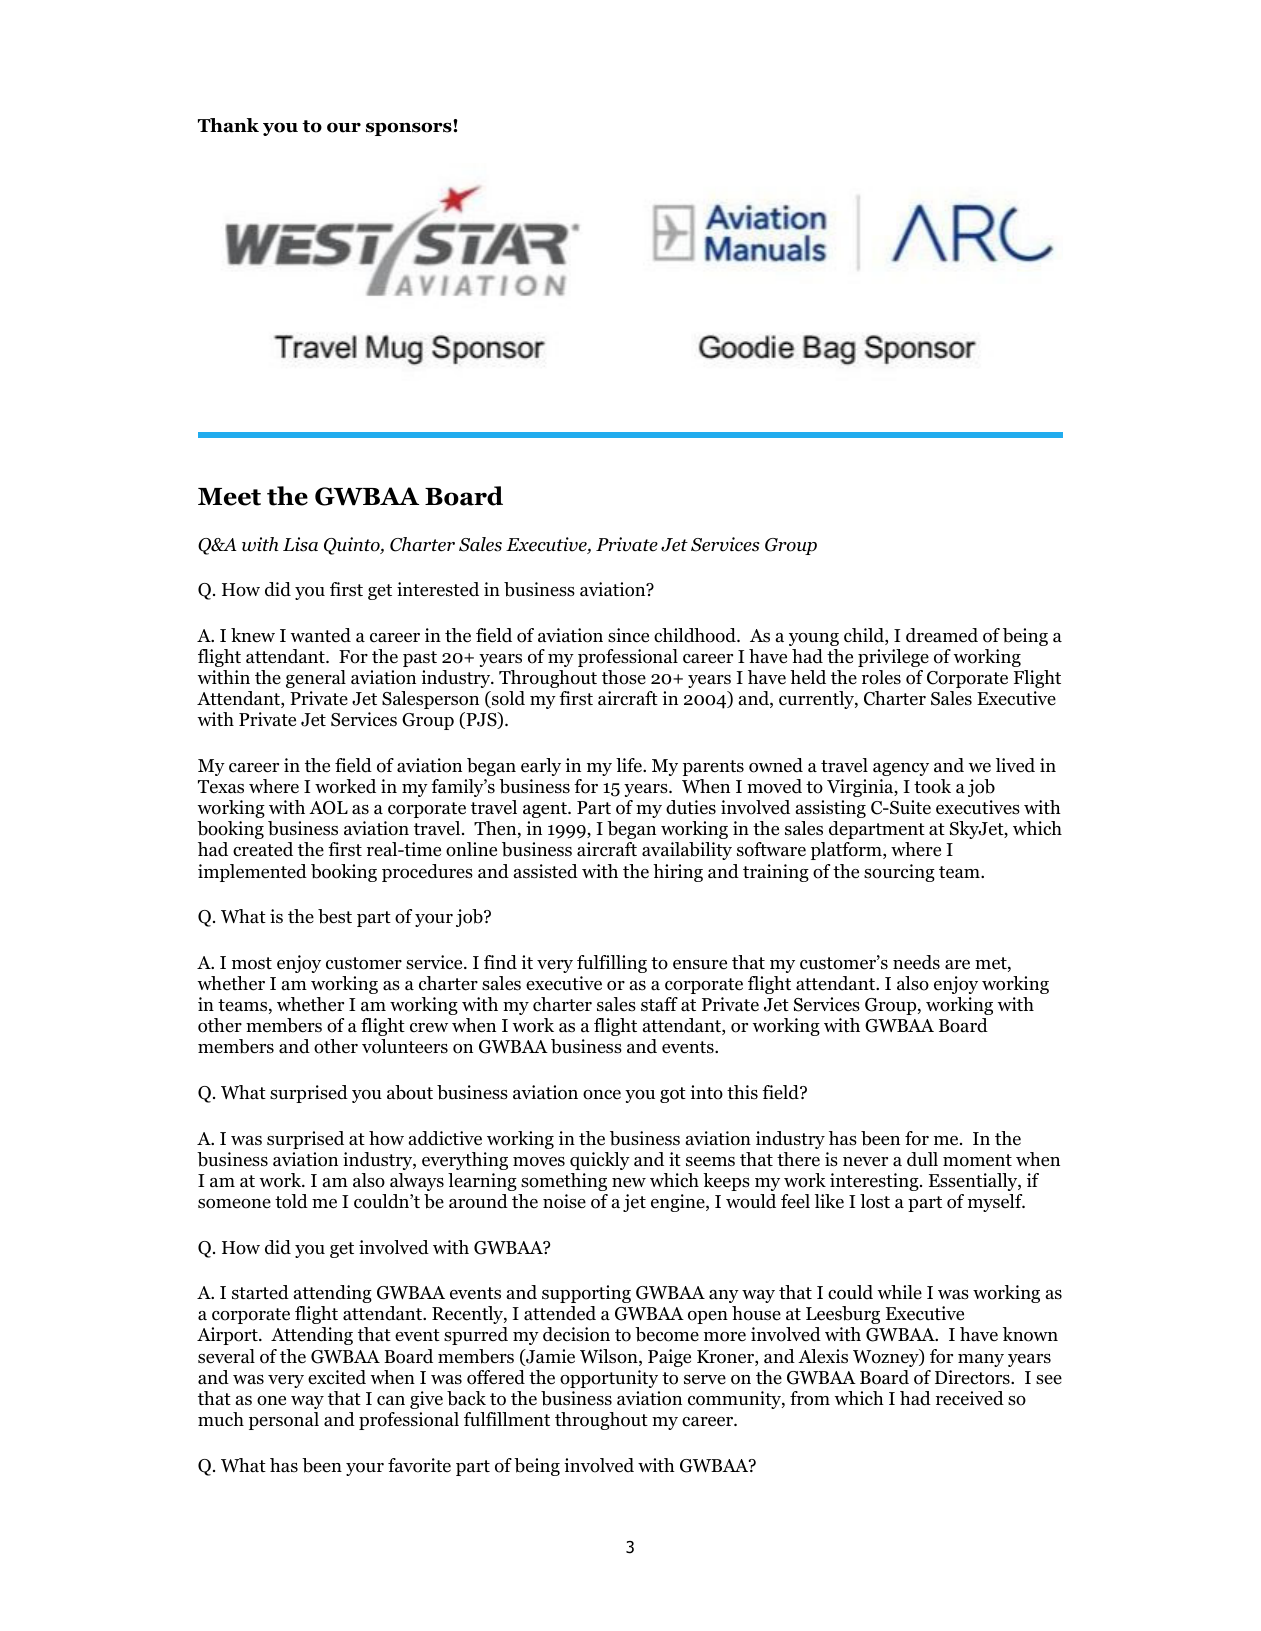  I want to click on AOL, so click(328, 808).
